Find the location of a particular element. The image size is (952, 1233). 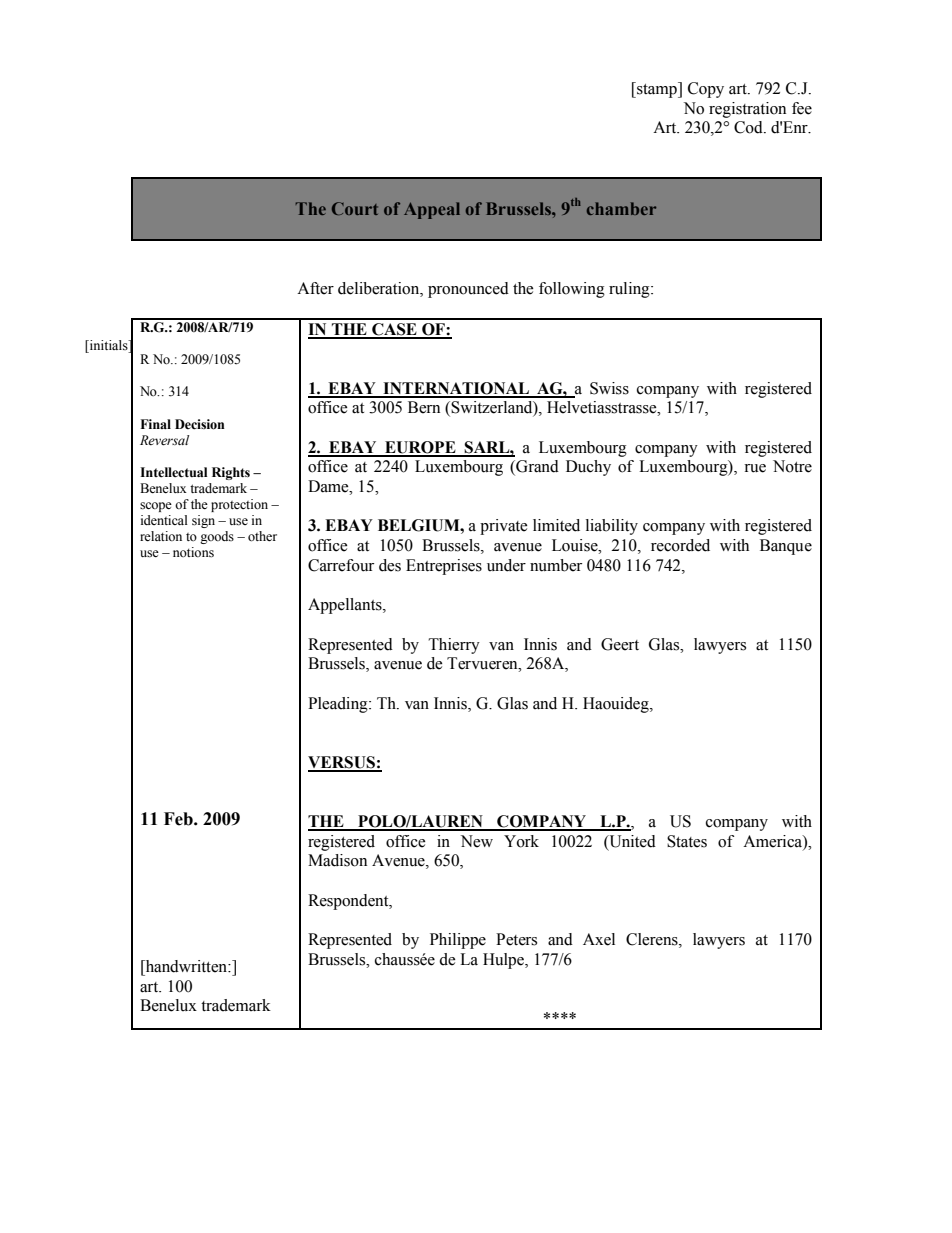

Decision is located at coordinates (200, 424).
